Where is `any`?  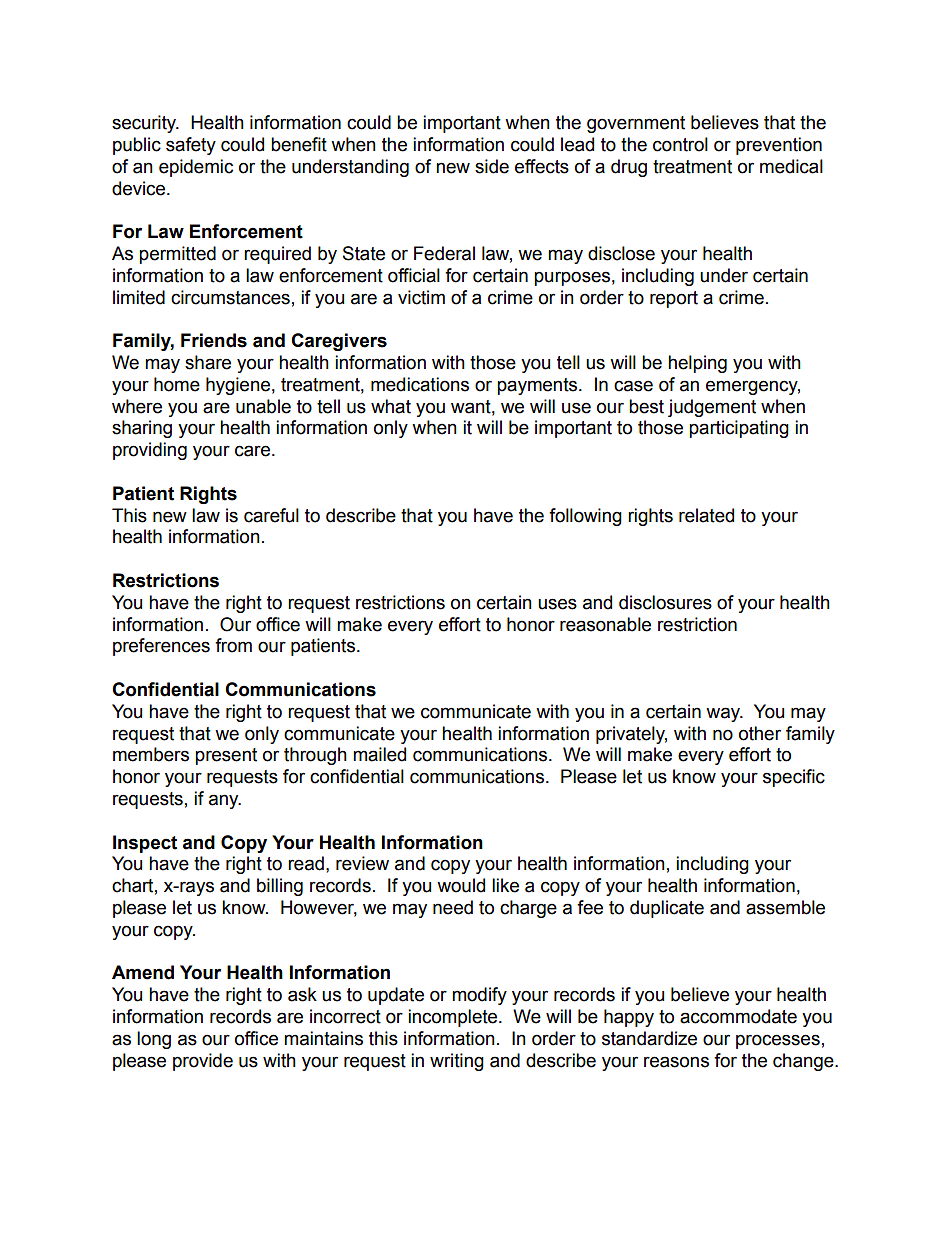 any is located at coordinates (225, 801).
